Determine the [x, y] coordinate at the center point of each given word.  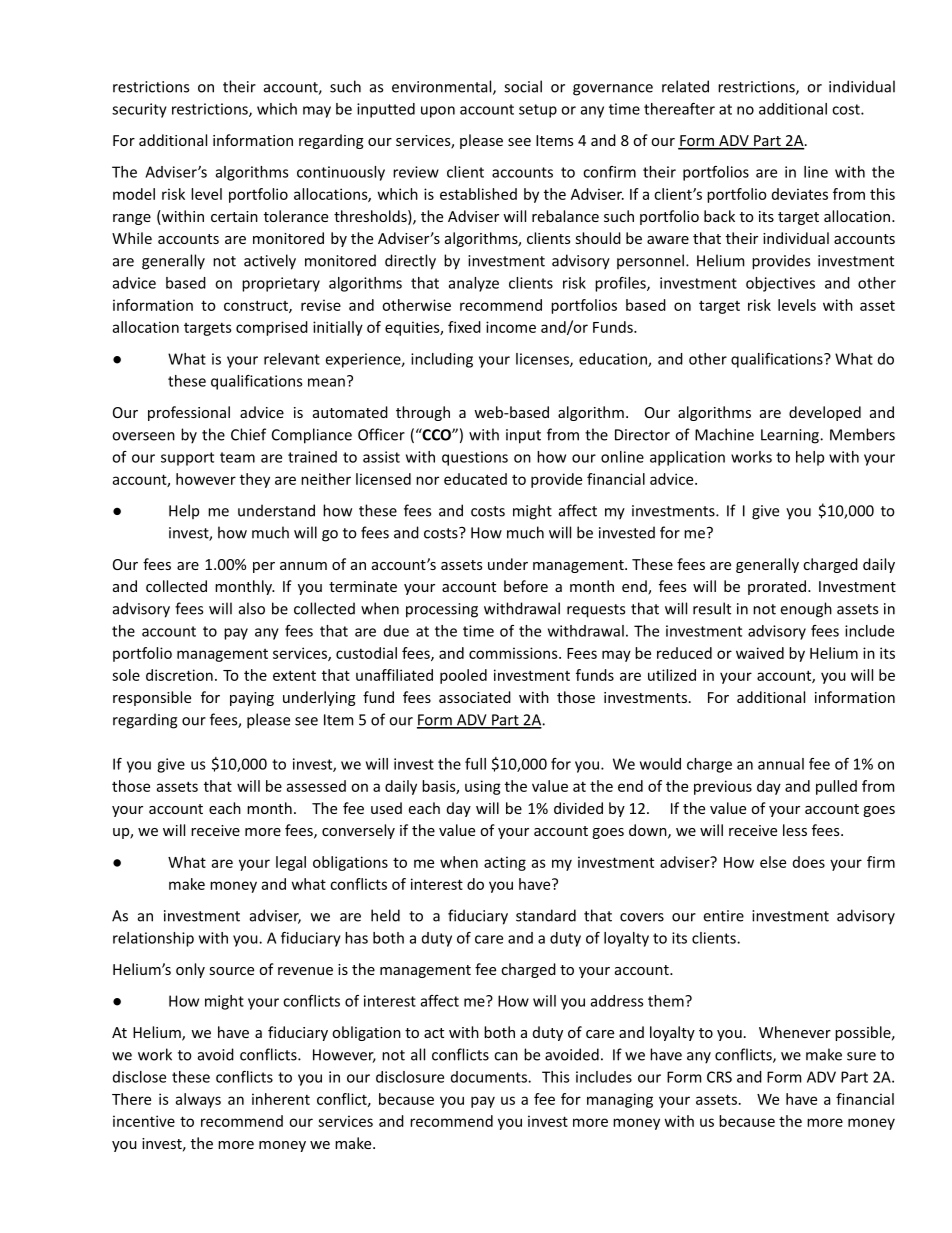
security [139, 110]
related [685, 86]
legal [291, 863]
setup [538, 111]
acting [505, 863]
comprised [272, 328]
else [773, 862]
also [252, 608]
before [526, 586]
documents [490, 1077]
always [198, 1100]
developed [825, 413]
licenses [543, 360]
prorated [778, 587]
